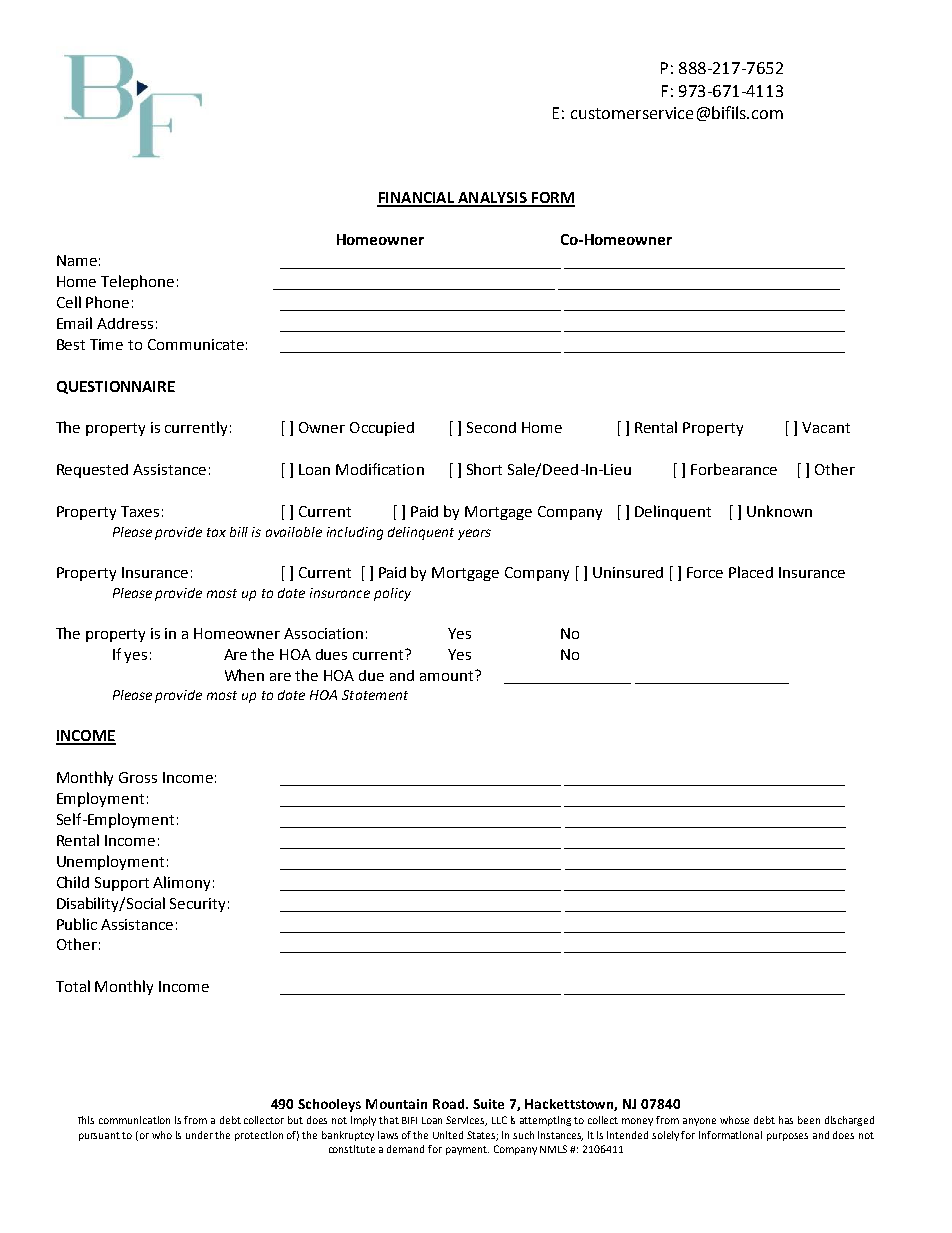 This page has width=952, height=1233. What do you see at coordinates (448, 675) in the page?
I see `amount` at bounding box center [448, 675].
